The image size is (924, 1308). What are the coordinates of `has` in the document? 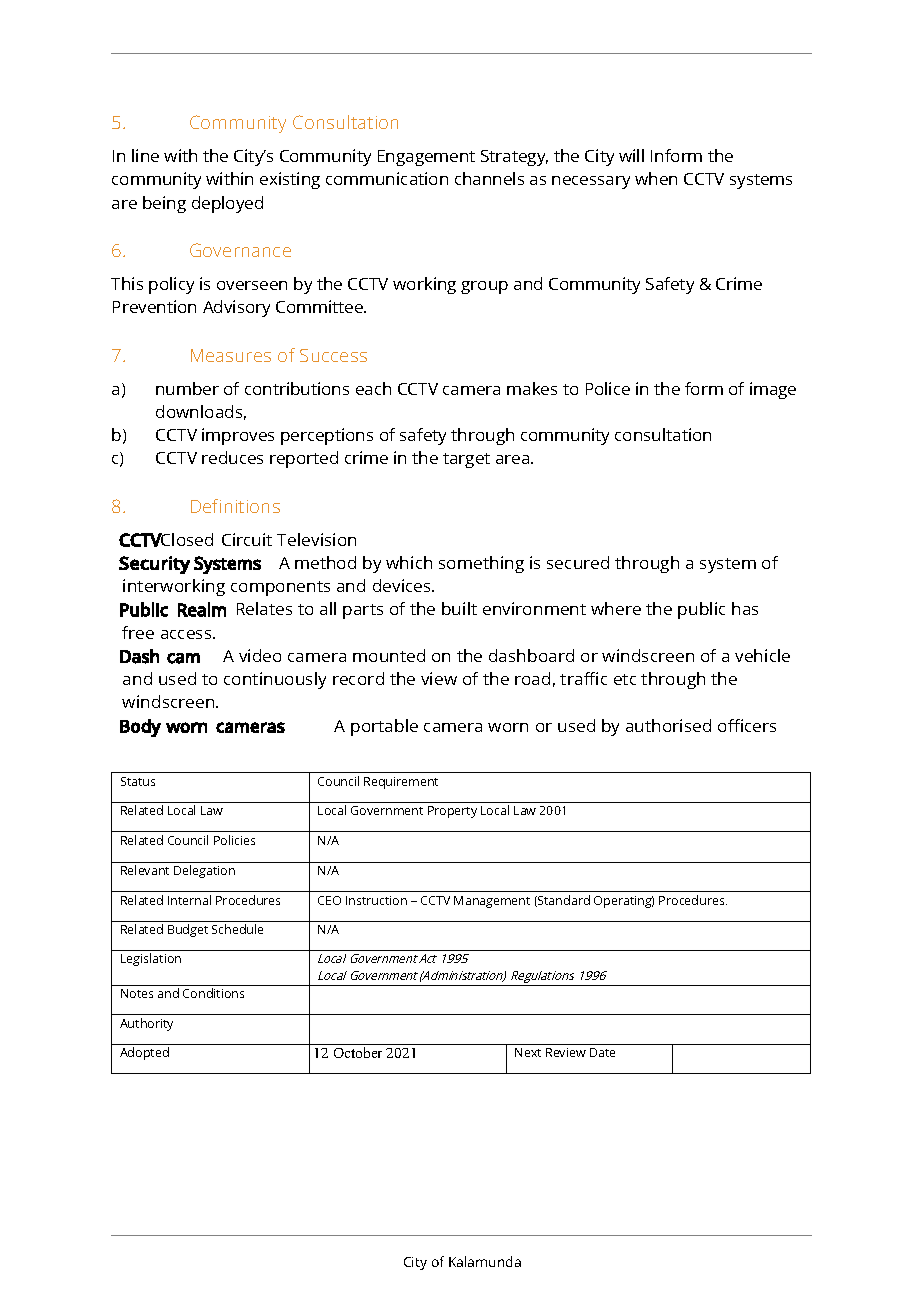 It's located at (745, 608).
